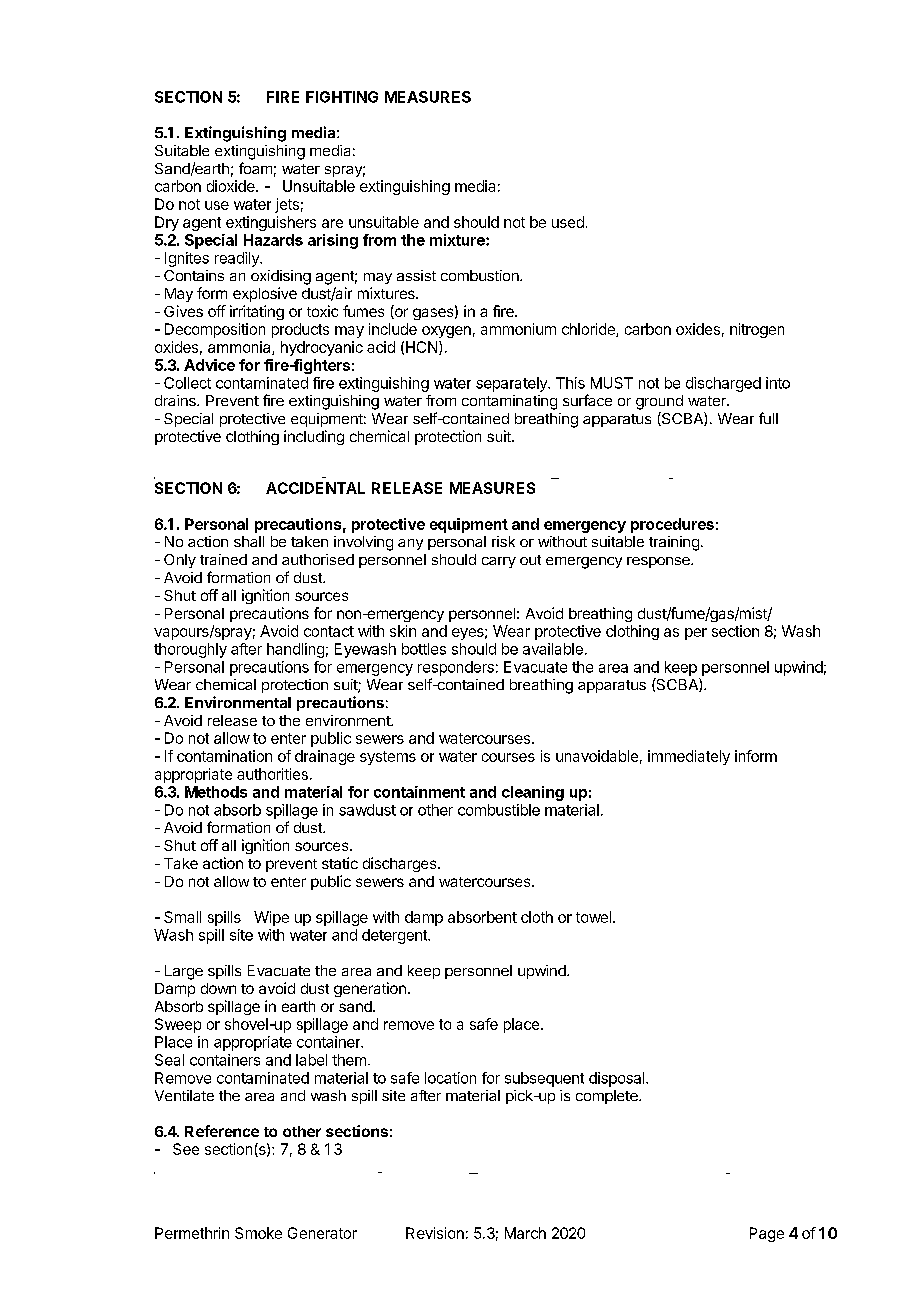  I want to click on towel, so click(593, 917).
